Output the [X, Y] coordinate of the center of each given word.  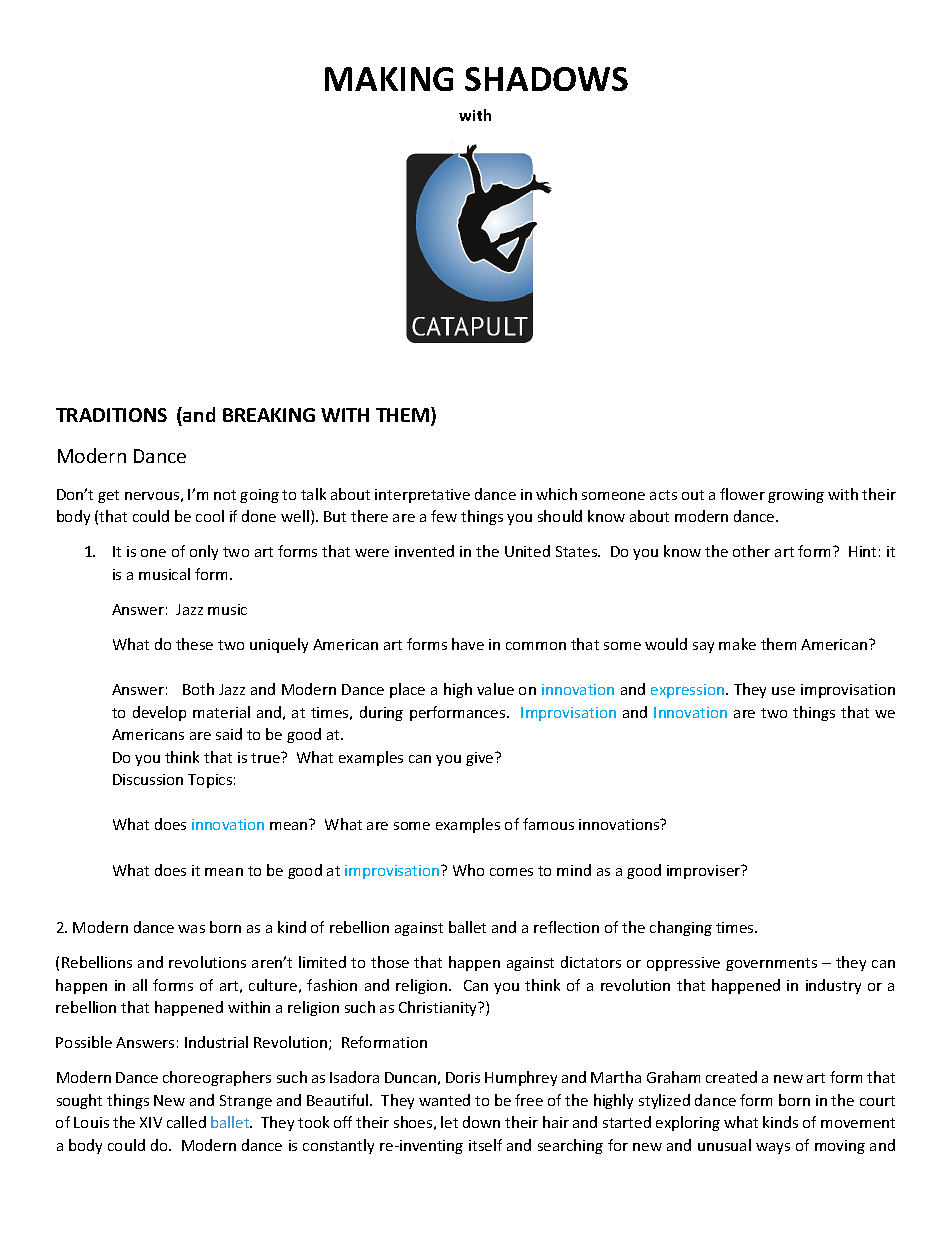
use [783, 691]
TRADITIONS [111, 415]
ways [773, 1148]
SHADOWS [546, 79]
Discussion [148, 779]
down [481, 1122]
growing [796, 496]
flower [742, 494]
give [481, 759]
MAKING [389, 79]
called [186, 1122]
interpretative [422, 496]
